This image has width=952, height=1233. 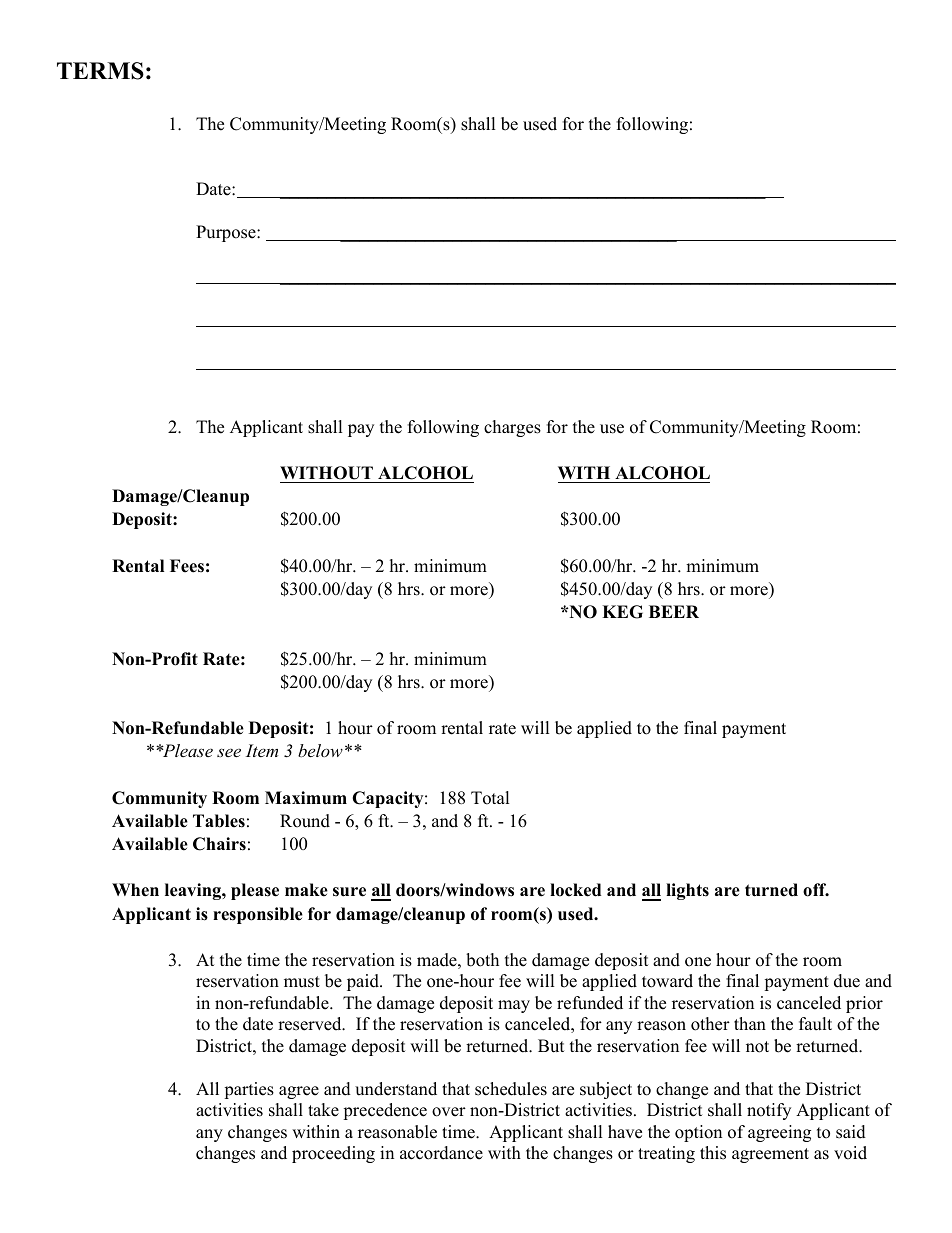 I want to click on parties, so click(x=249, y=1090).
